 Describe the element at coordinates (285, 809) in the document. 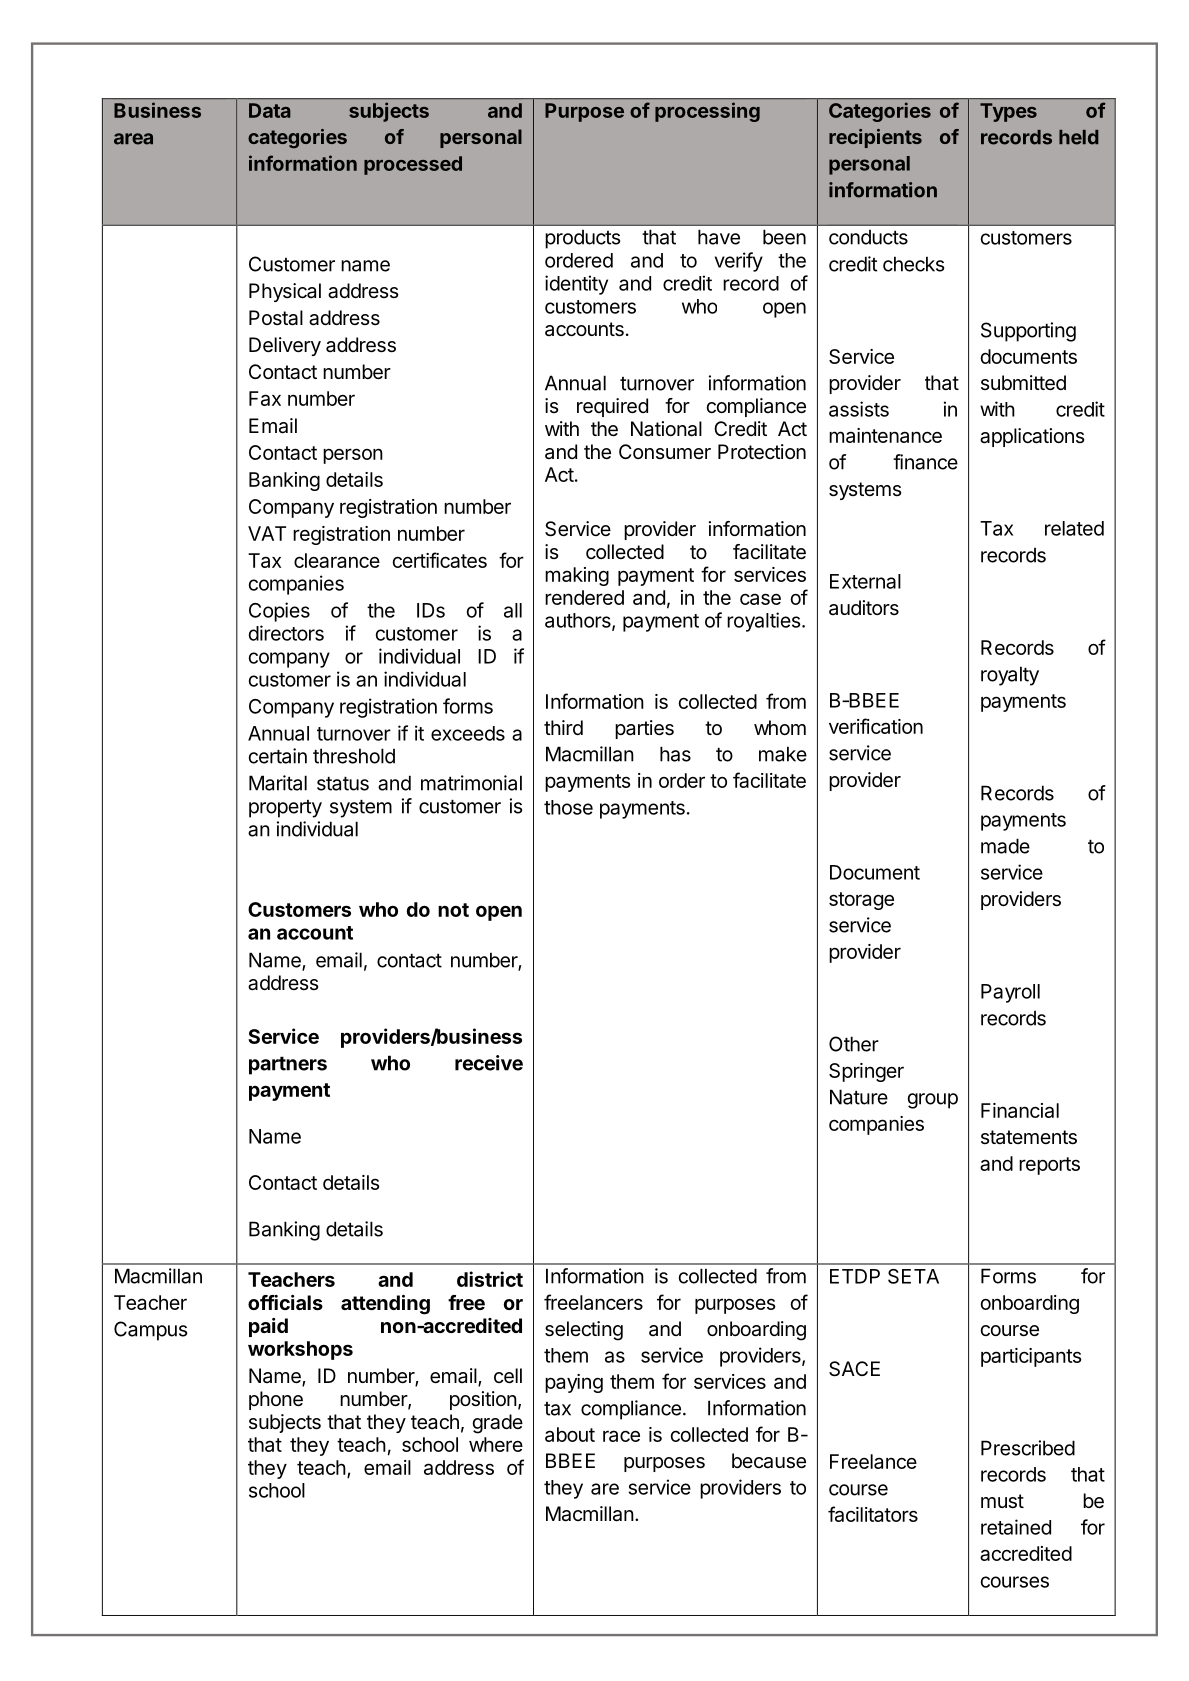

I see `property` at that location.
